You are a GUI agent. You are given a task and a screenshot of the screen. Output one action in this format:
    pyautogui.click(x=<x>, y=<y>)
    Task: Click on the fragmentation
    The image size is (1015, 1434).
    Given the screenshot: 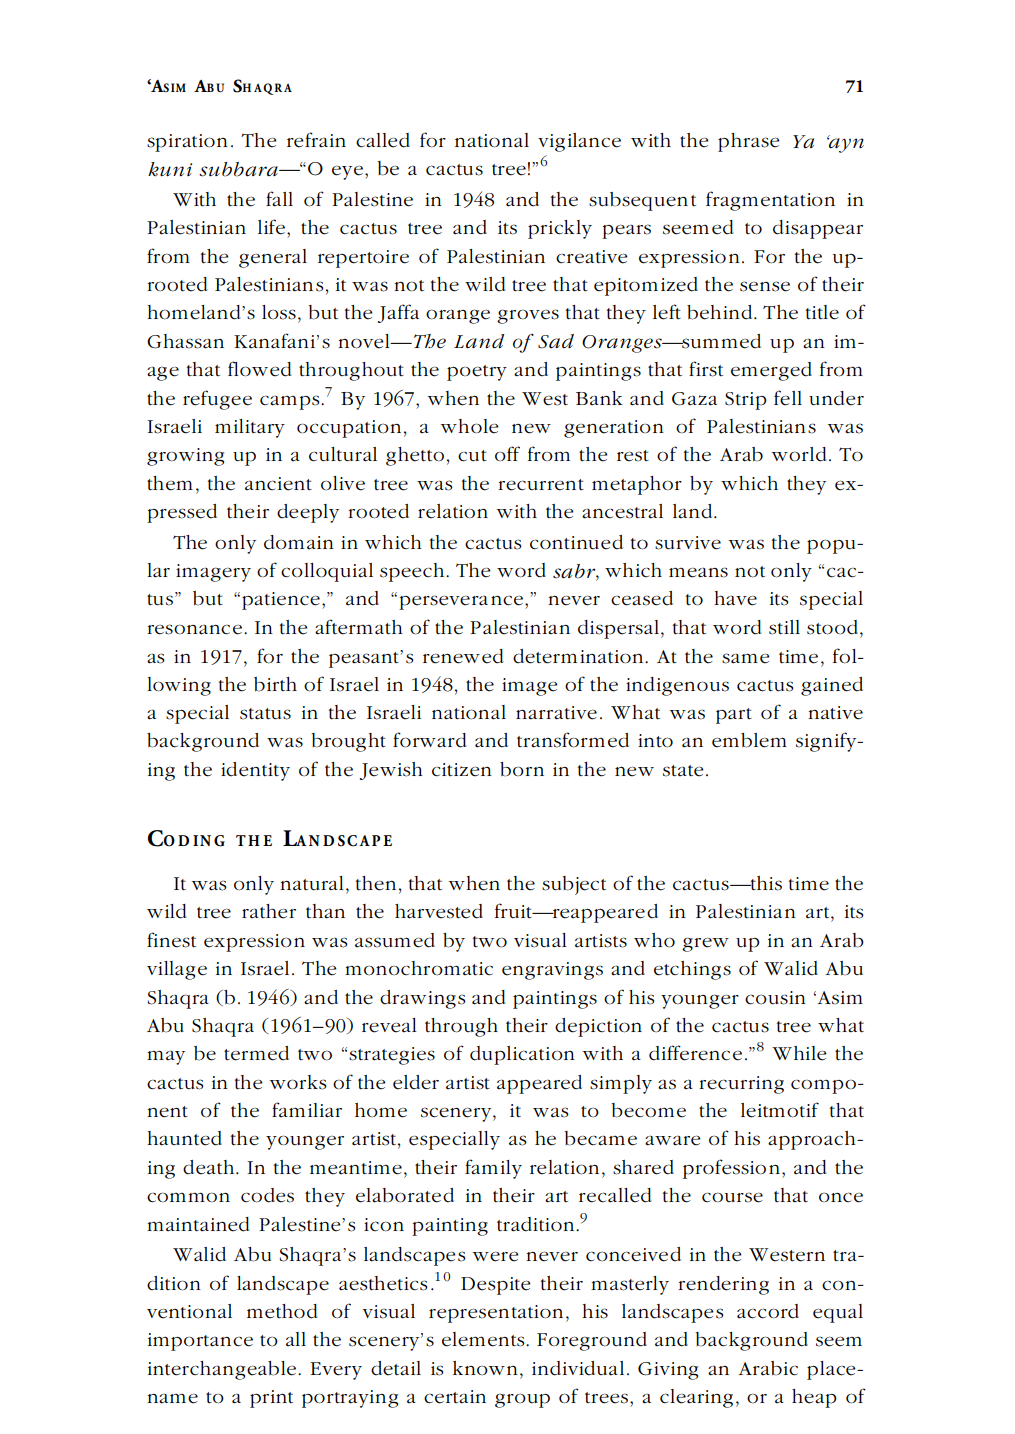 What is the action you would take?
    pyautogui.click(x=770, y=201)
